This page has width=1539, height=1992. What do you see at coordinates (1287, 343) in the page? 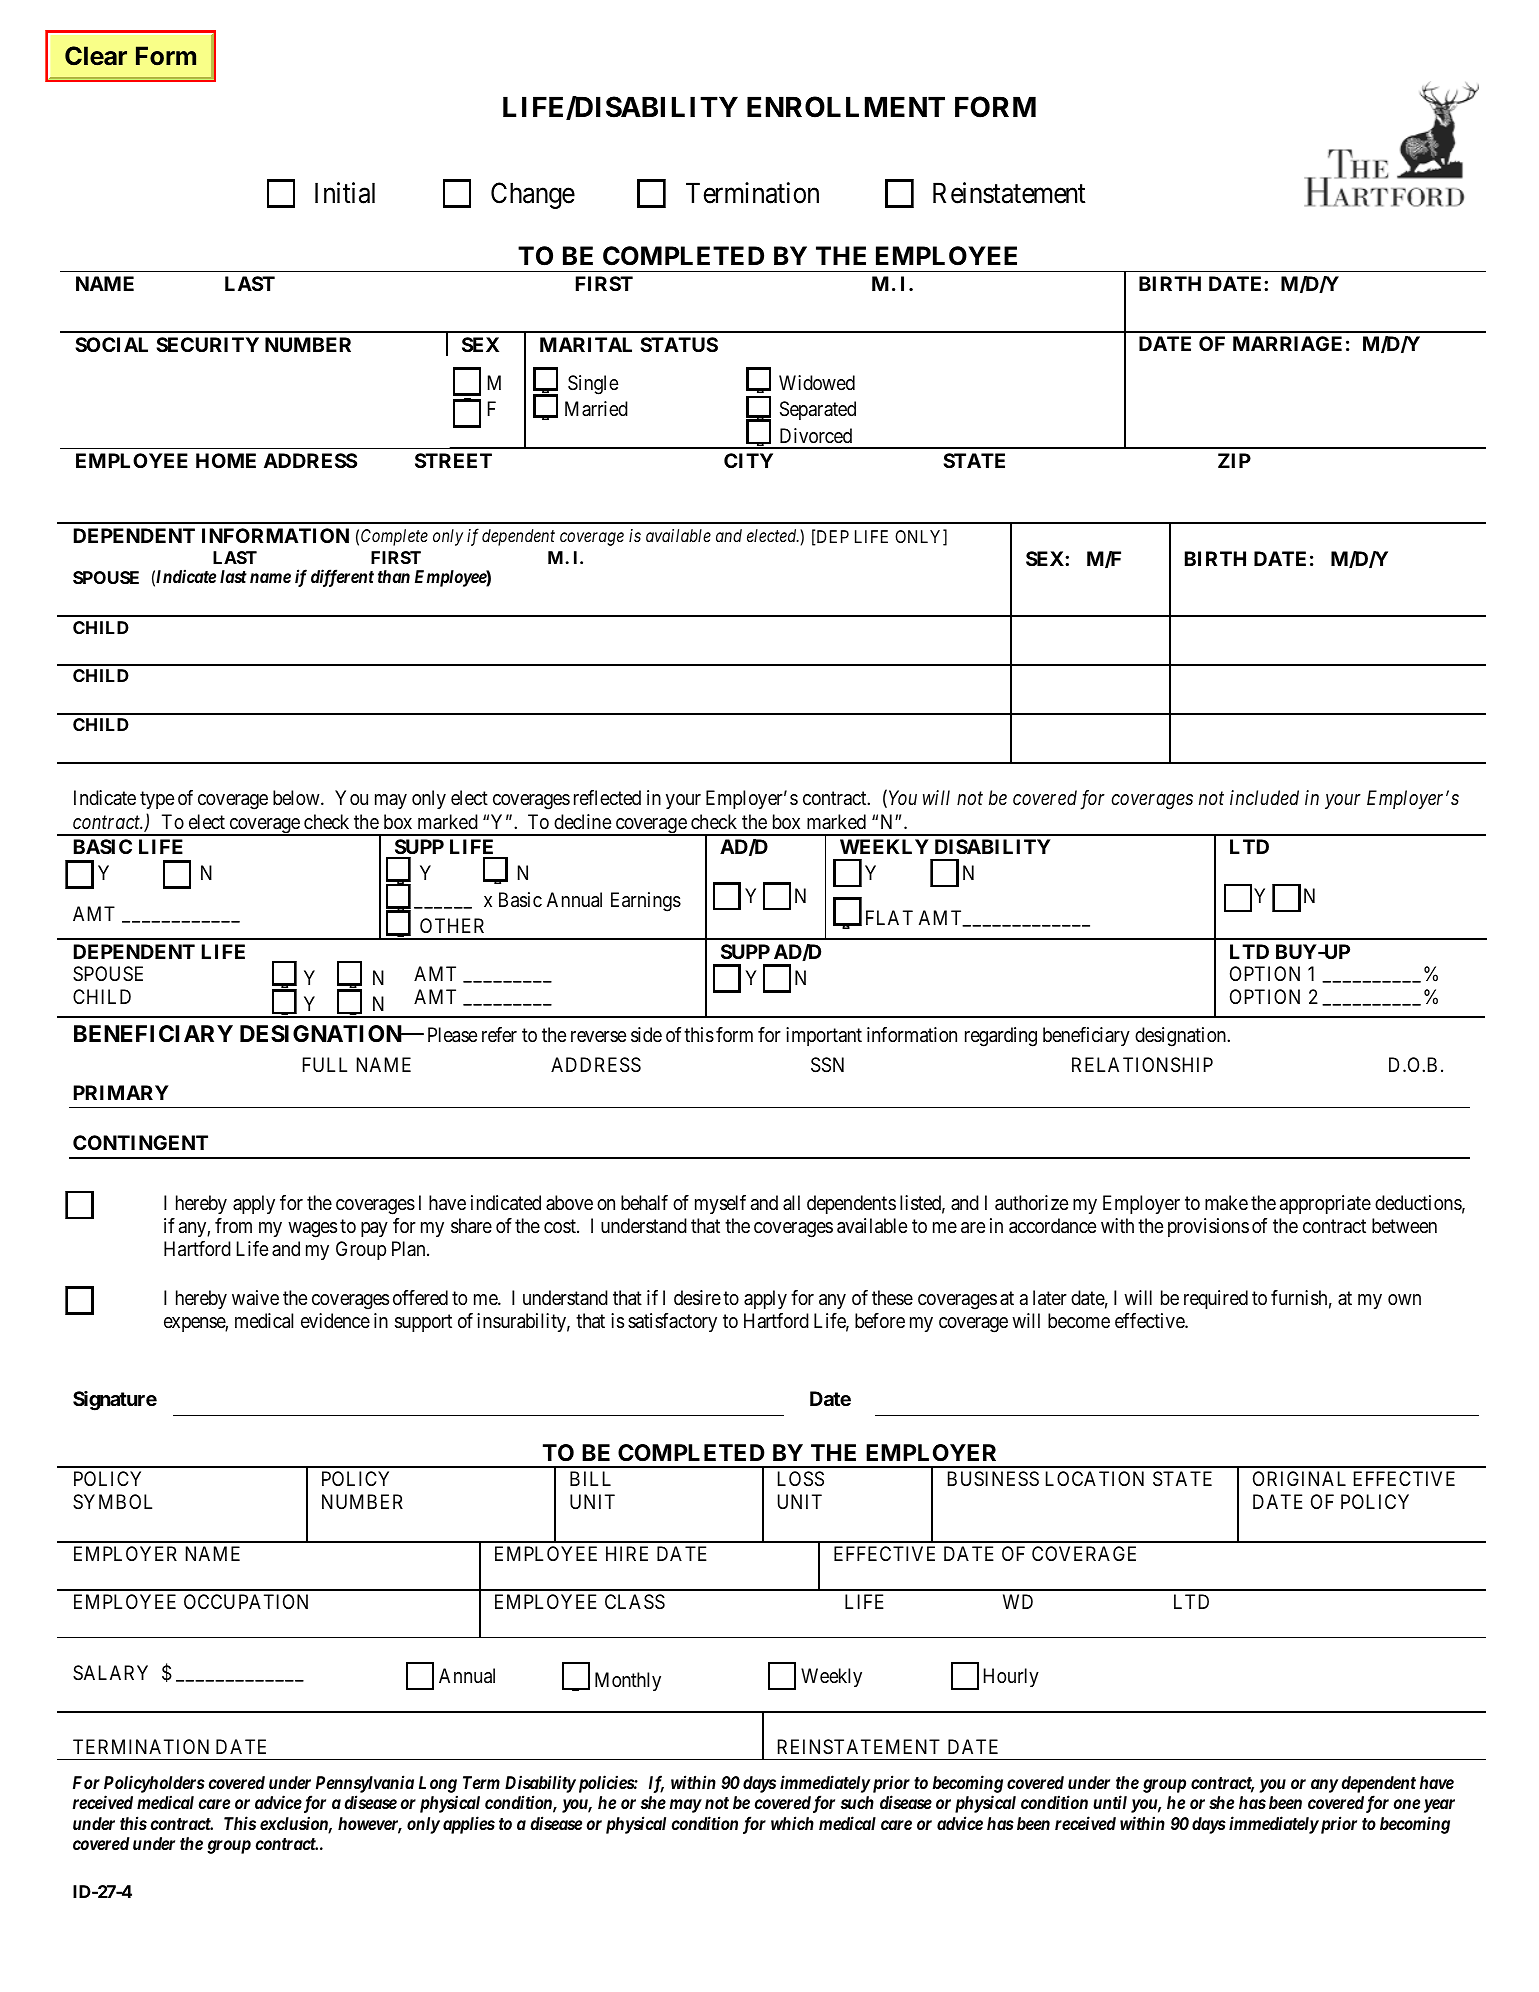
I see `MARRIAGE` at bounding box center [1287, 343].
